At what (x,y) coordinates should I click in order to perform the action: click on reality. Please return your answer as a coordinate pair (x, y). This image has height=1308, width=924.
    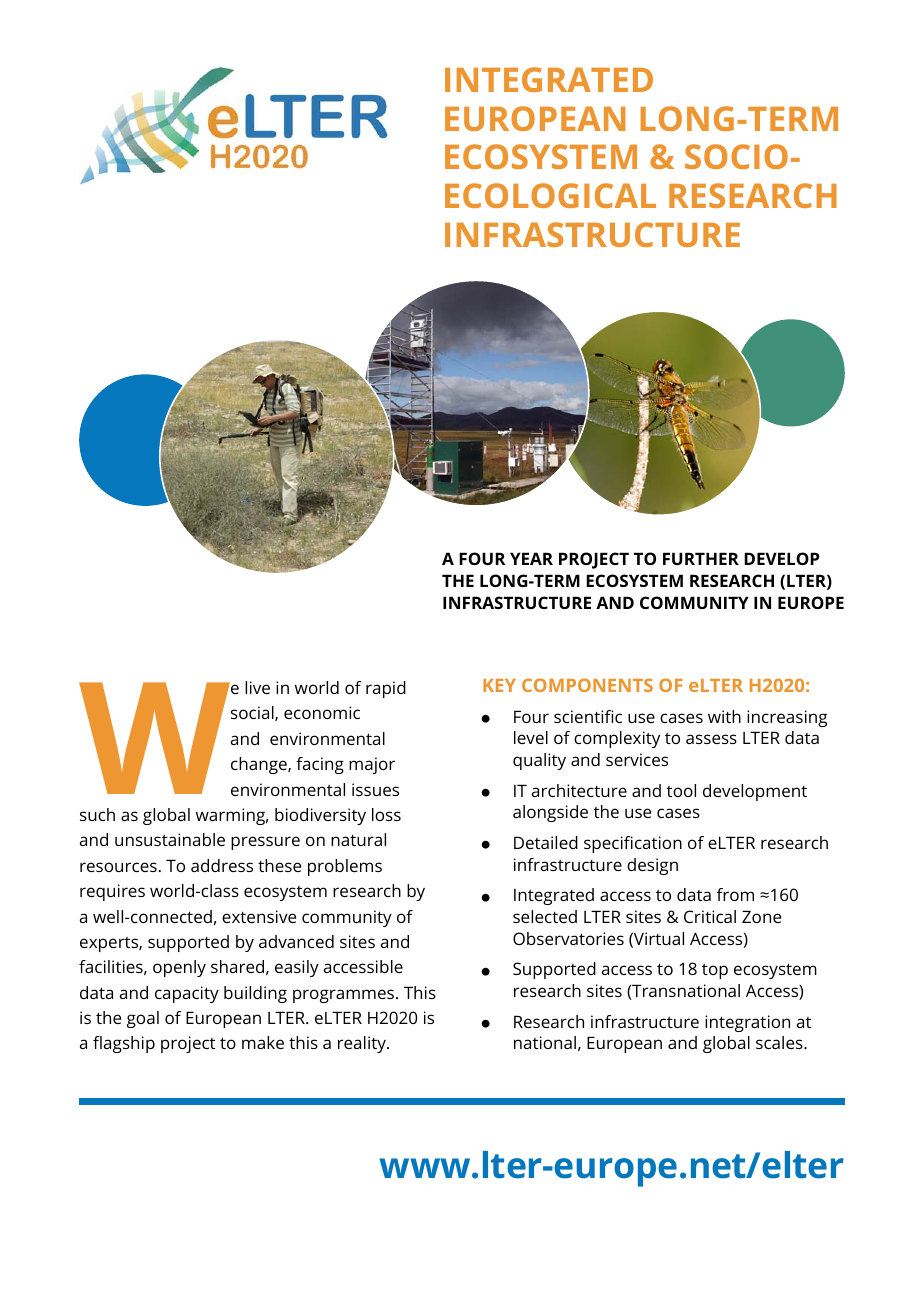
    Looking at the image, I should click on (363, 1044).
